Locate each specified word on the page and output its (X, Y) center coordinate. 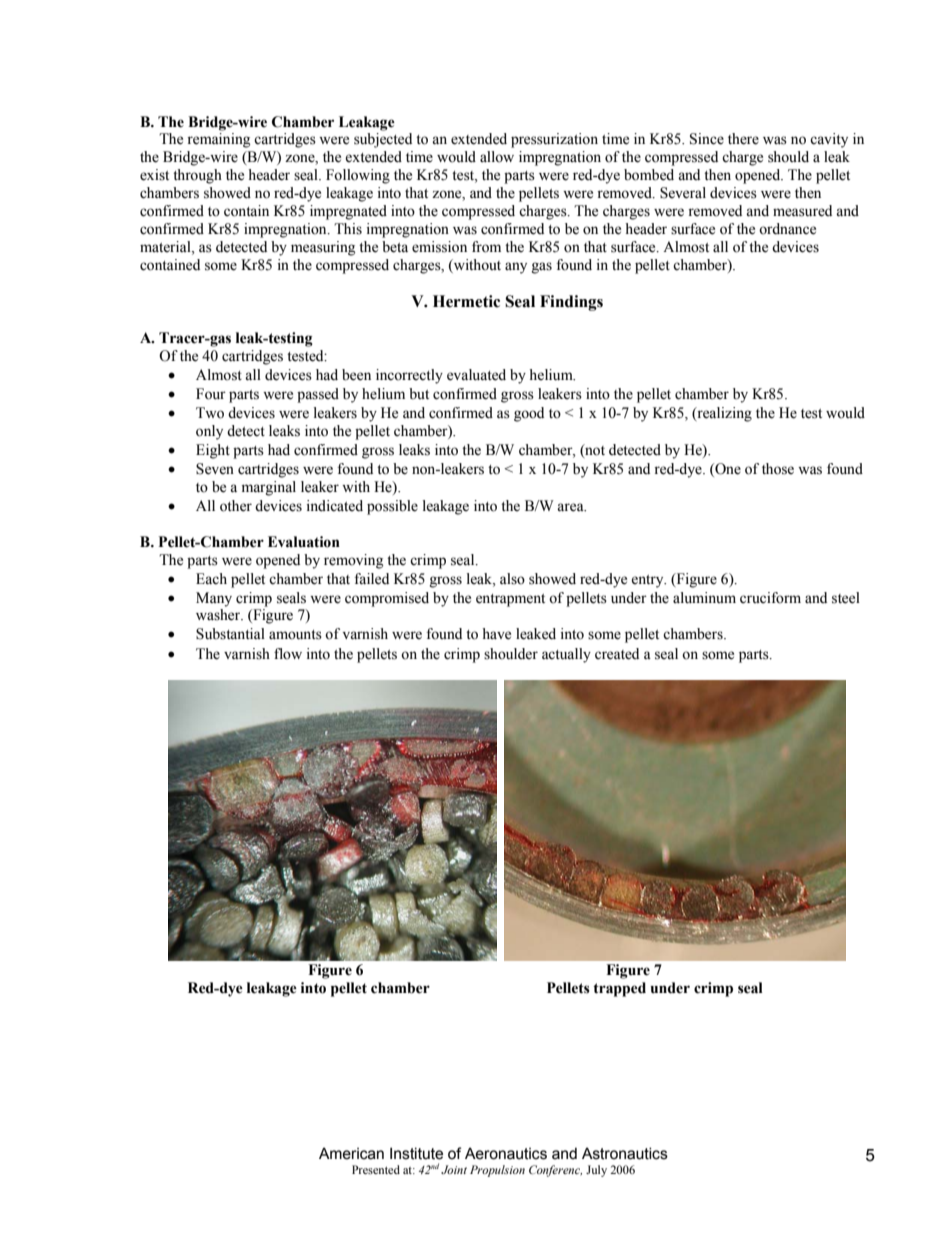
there (743, 139)
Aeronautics (506, 1153)
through (197, 176)
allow (497, 157)
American (351, 1153)
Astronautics (625, 1153)
